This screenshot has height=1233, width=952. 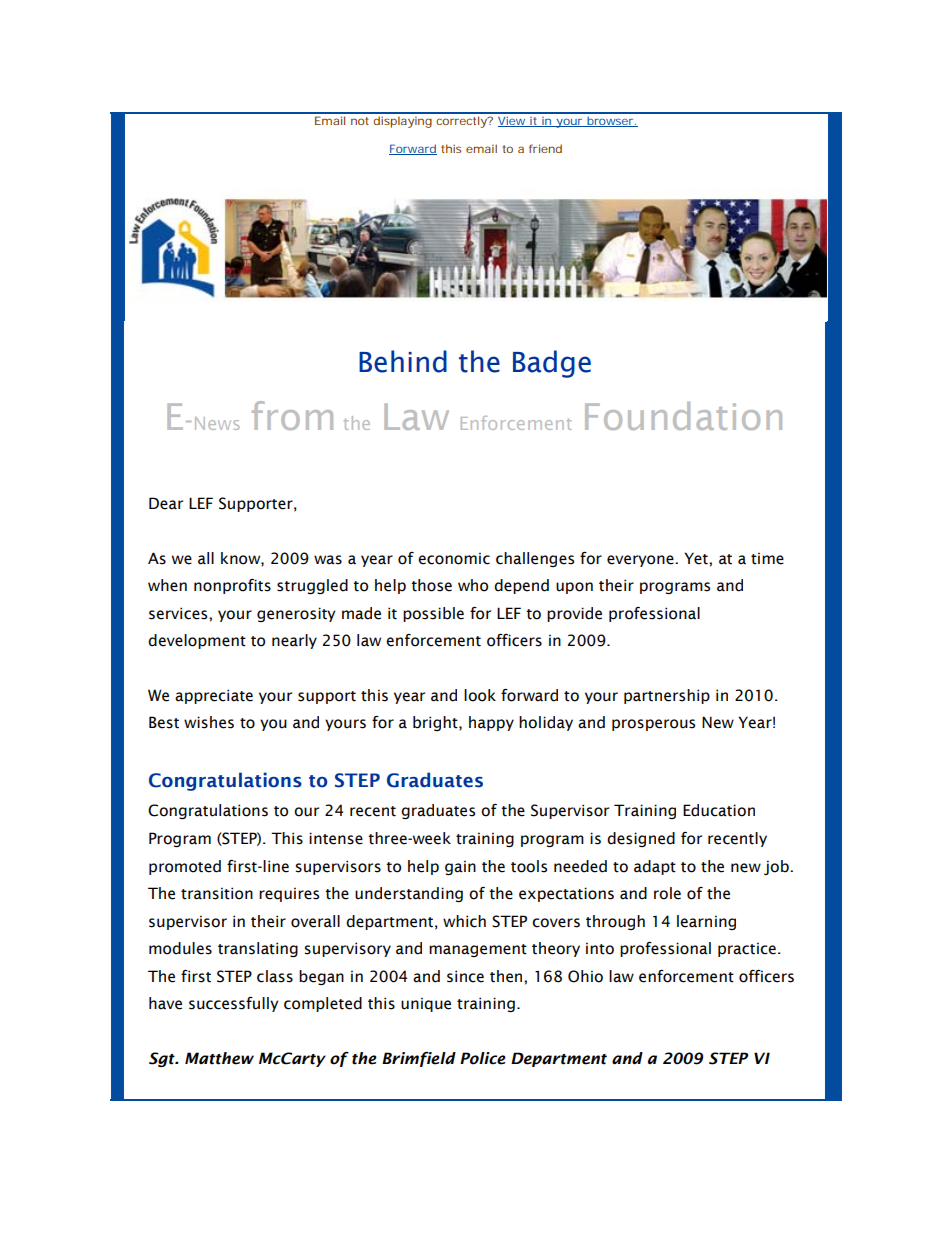 What do you see at coordinates (214, 696) in the screenshot?
I see `appreciate` at bounding box center [214, 696].
